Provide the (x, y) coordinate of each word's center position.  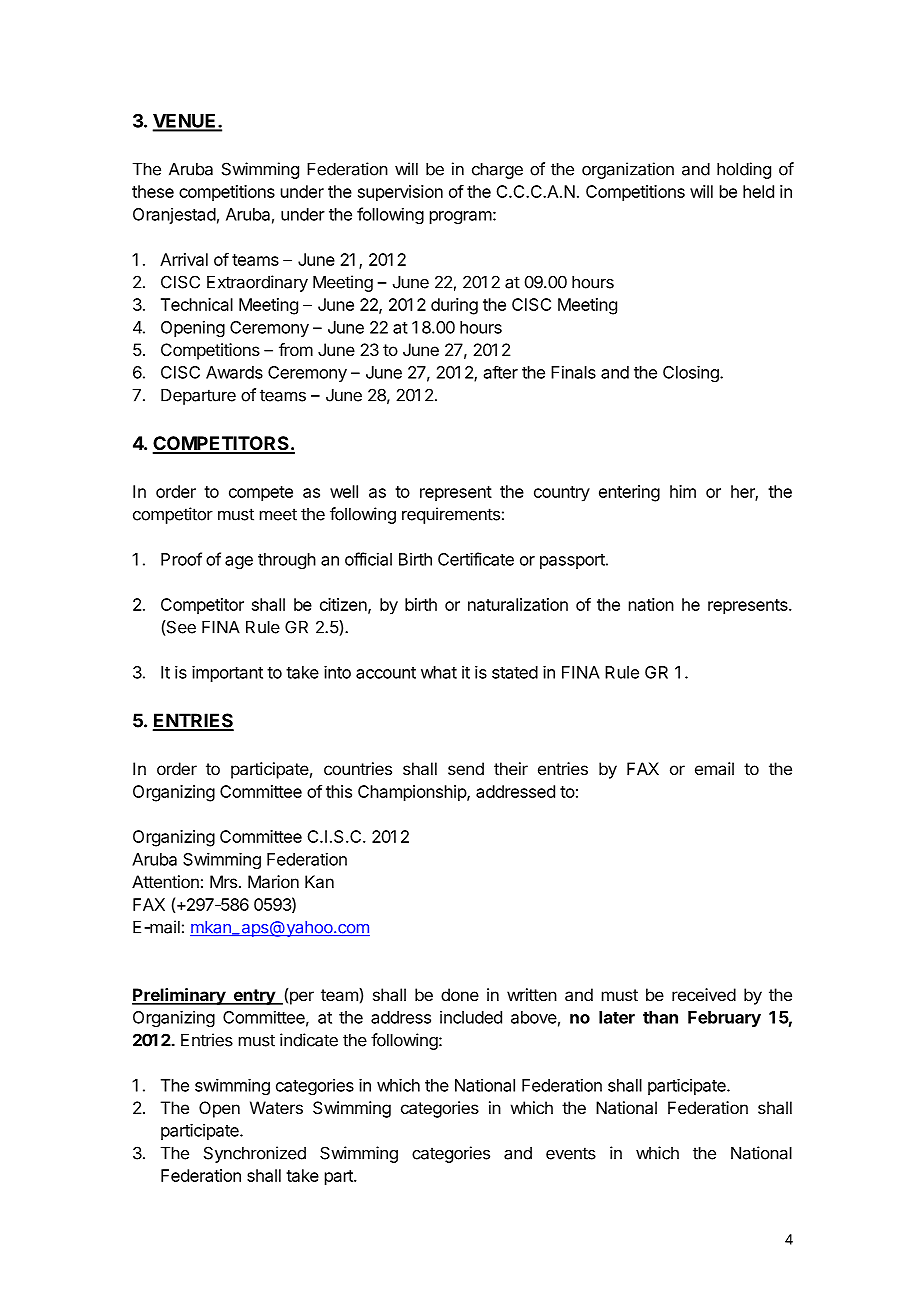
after (501, 372)
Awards (234, 372)
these (153, 191)
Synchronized (255, 1154)
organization (628, 170)
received (704, 994)
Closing (692, 373)
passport (572, 561)
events (571, 1153)
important (227, 674)
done (460, 994)
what (439, 672)
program (461, 217)
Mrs (223, 881)
